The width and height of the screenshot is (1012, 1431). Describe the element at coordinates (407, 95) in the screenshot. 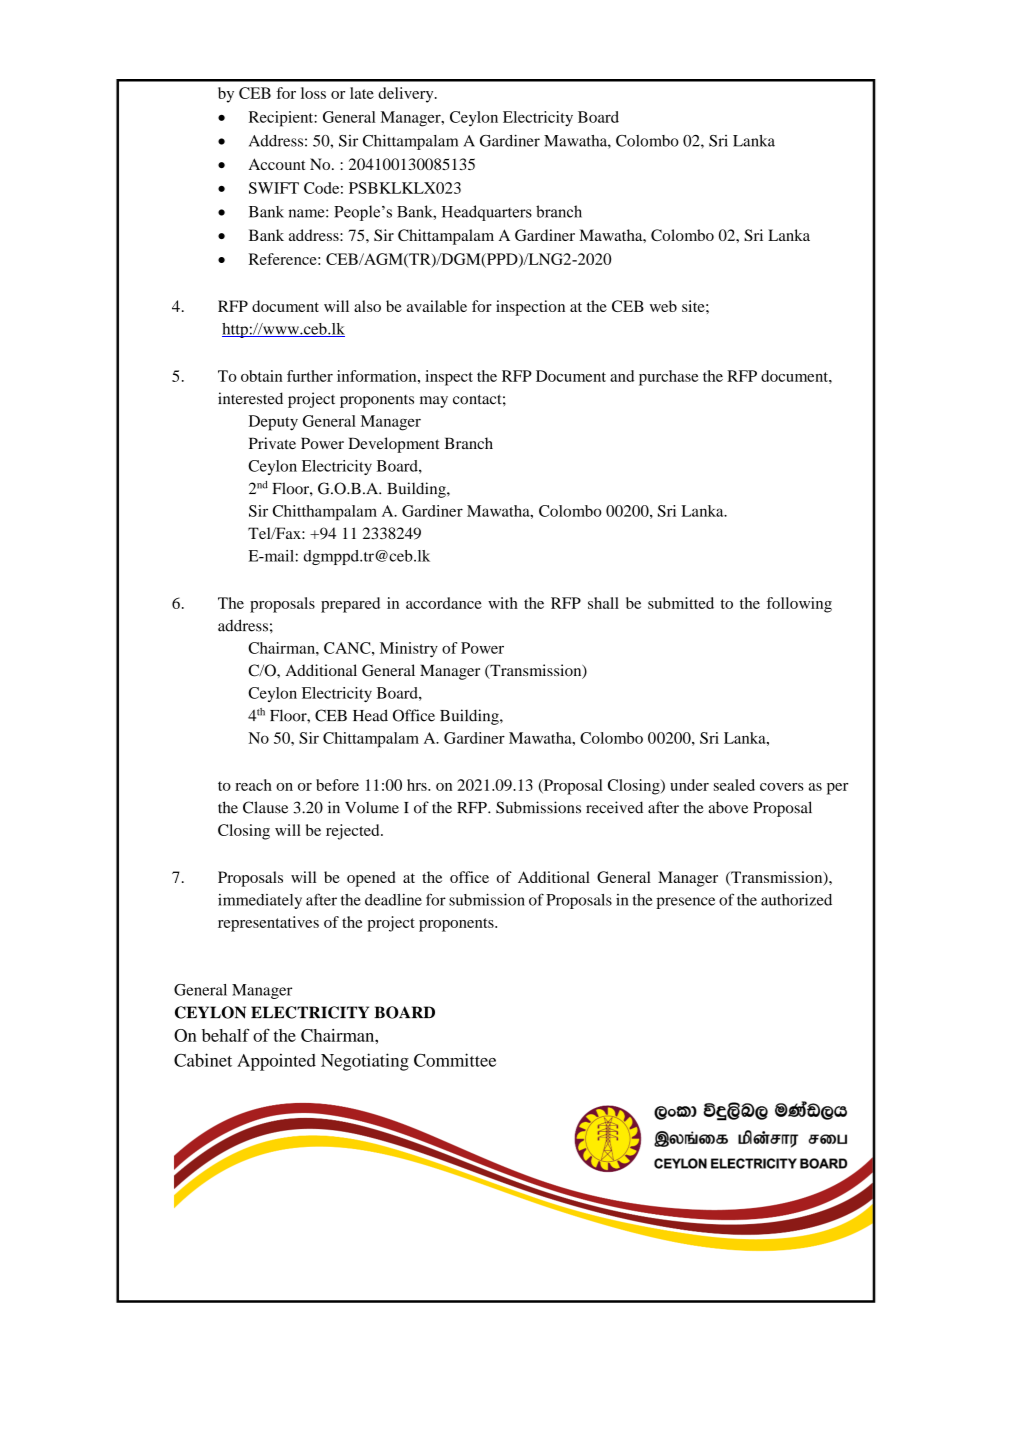

I see `delivery` at that location.
